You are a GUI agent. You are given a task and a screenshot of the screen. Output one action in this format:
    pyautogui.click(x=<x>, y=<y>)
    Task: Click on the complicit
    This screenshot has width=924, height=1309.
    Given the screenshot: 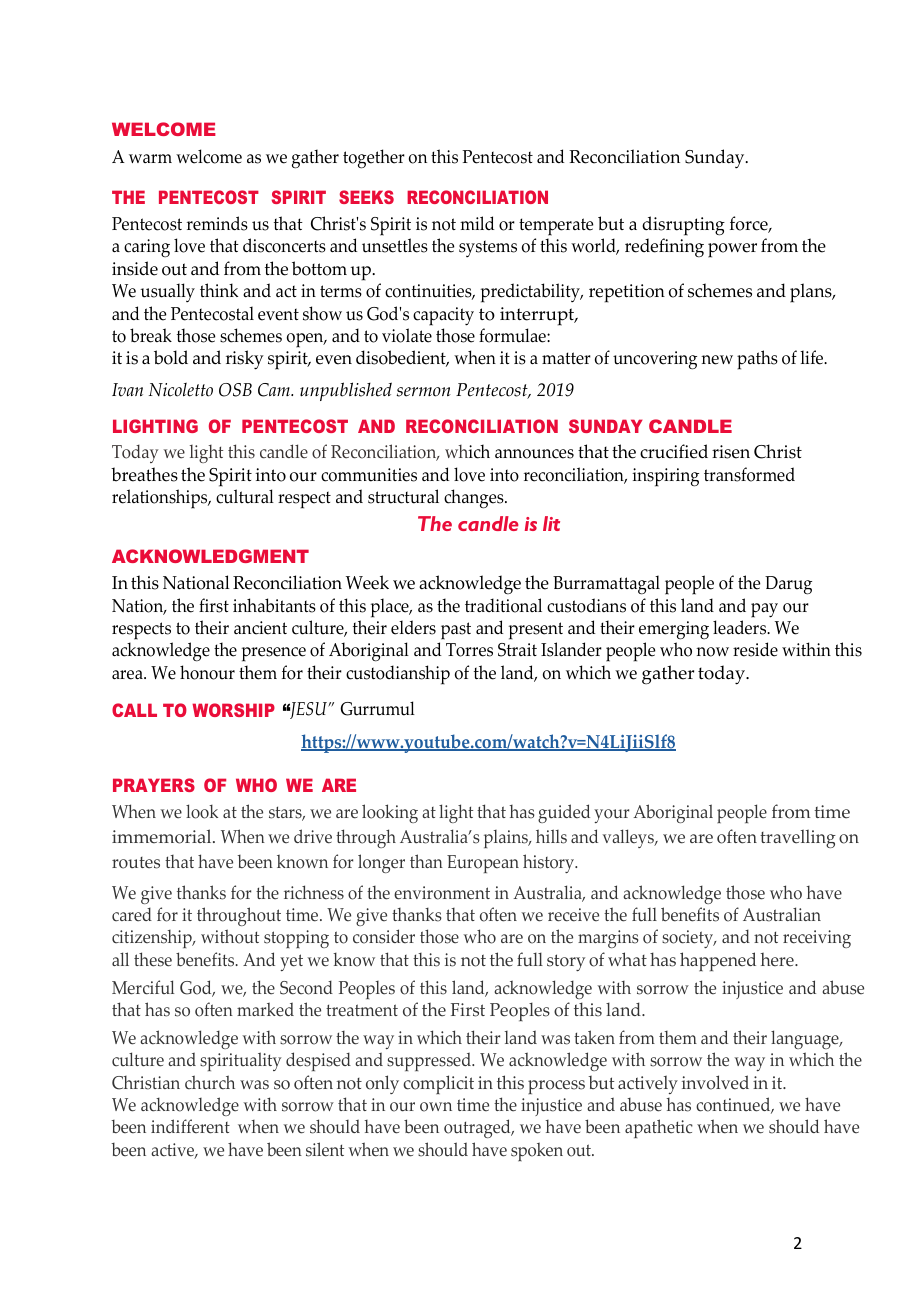 What is the action you would take?
    pyautogui.click(x=438, y=1084)
